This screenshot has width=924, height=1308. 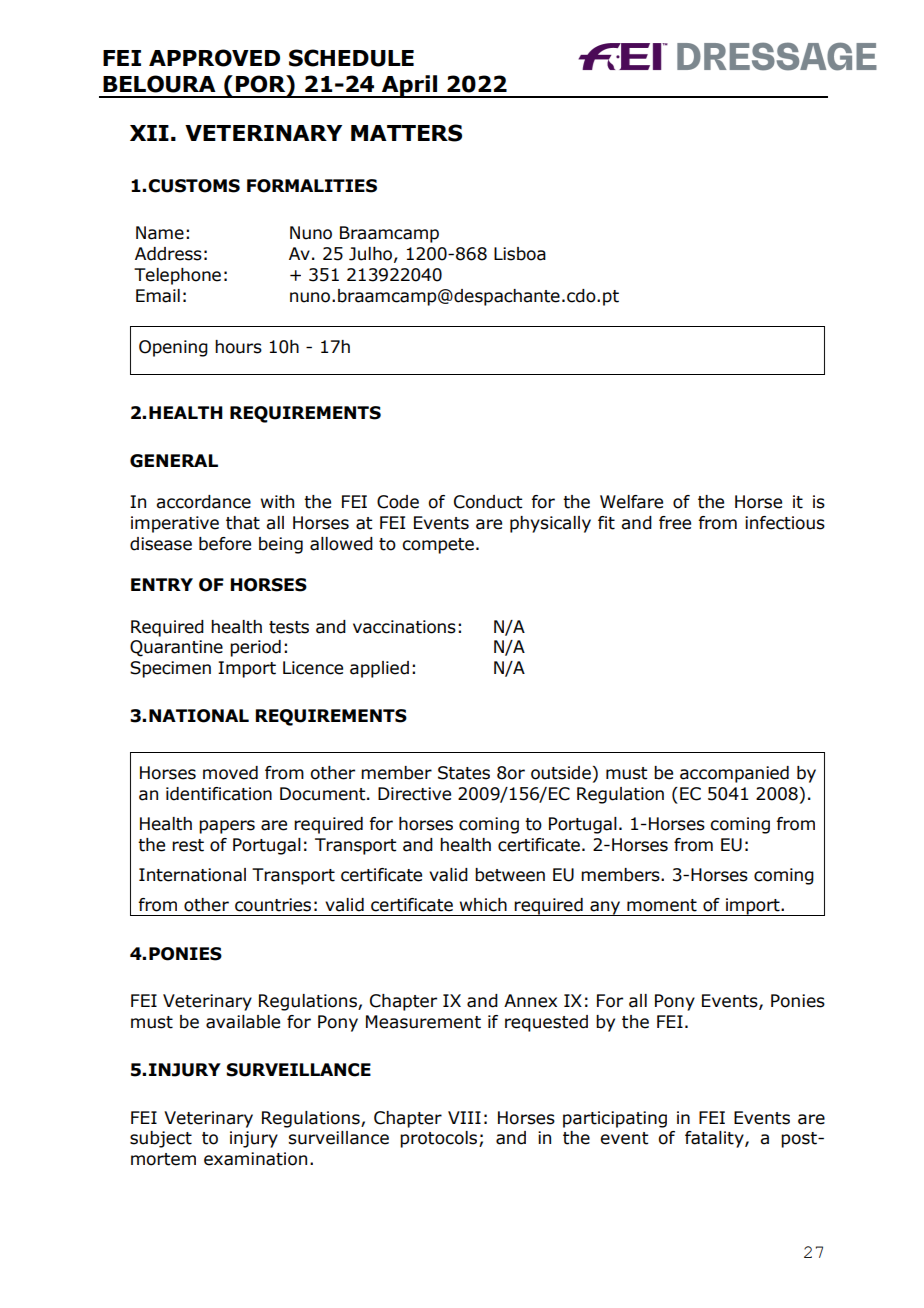 I want to click on Welfare, so click(x=631, y=502).
